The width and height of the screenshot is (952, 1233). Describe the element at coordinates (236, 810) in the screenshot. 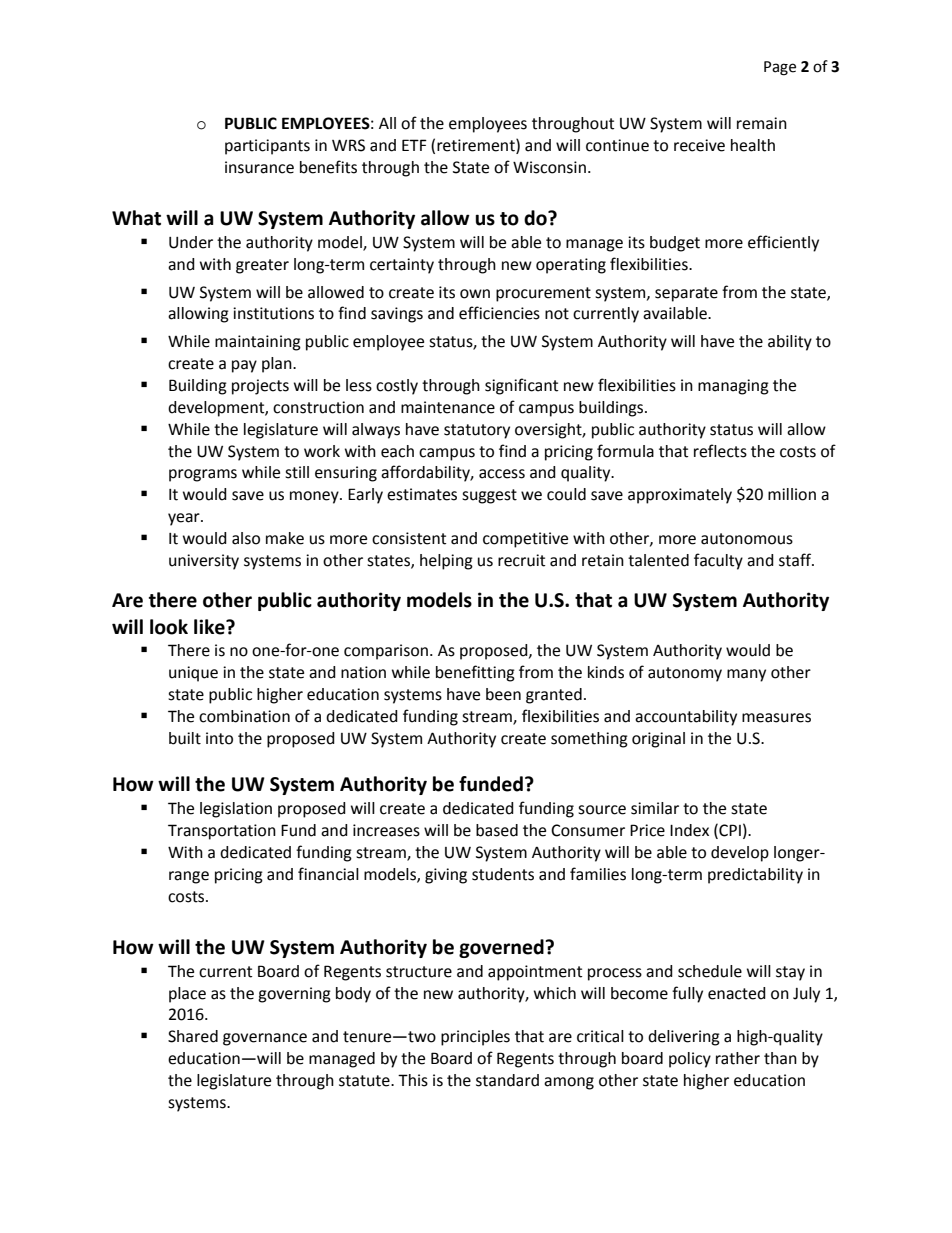

I see `legislation` at that location.
